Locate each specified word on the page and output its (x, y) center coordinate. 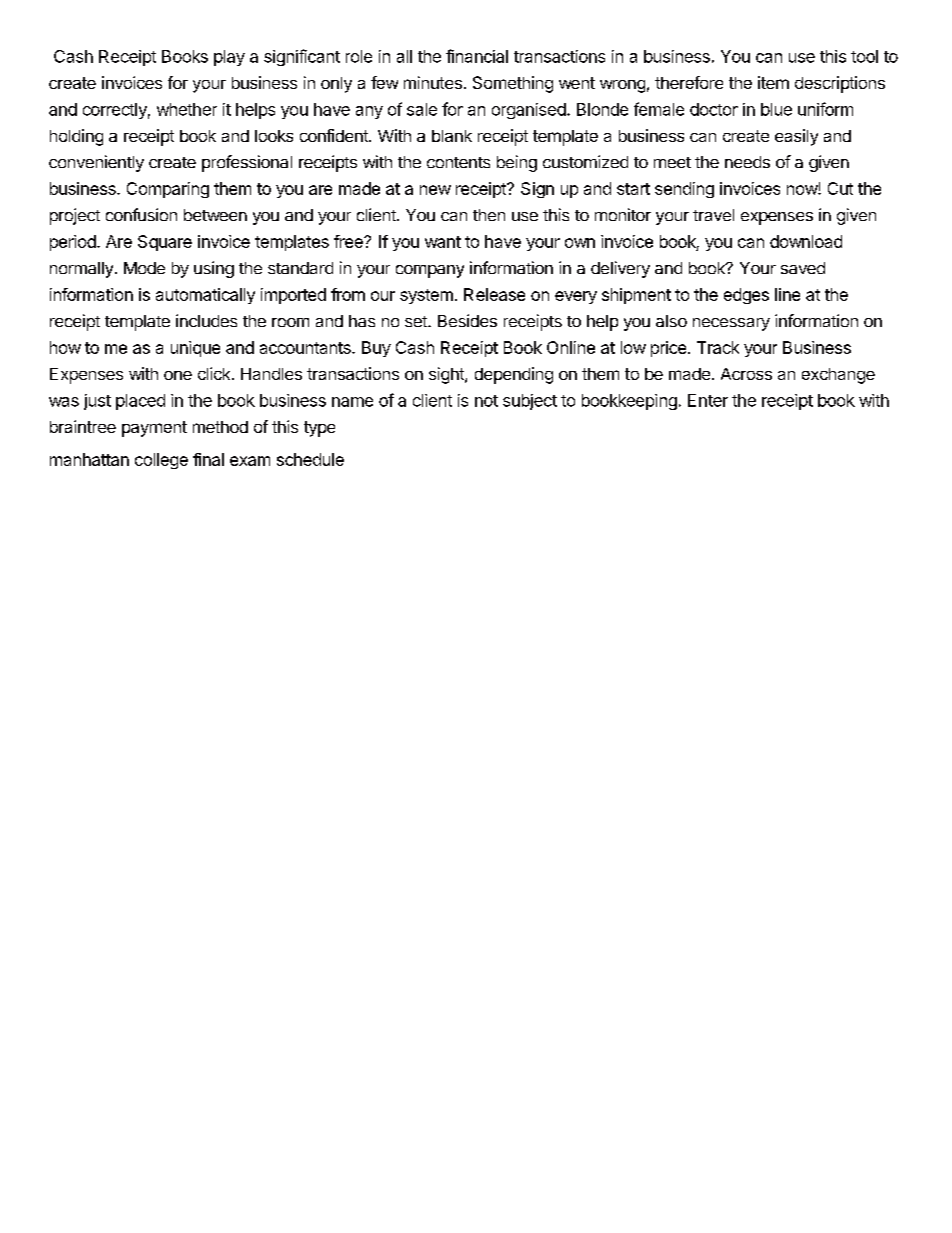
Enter (708, 400)
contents (458, 162)
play (229, 58)
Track (718, 347)
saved (803, 268)
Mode (144, 268)
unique (195, 349)
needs (747, 162)
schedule (310, 459)
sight (447, 375)
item (773, 82)
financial (477, 56)
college (161, 461)
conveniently (96, 163)
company (430, 271)
